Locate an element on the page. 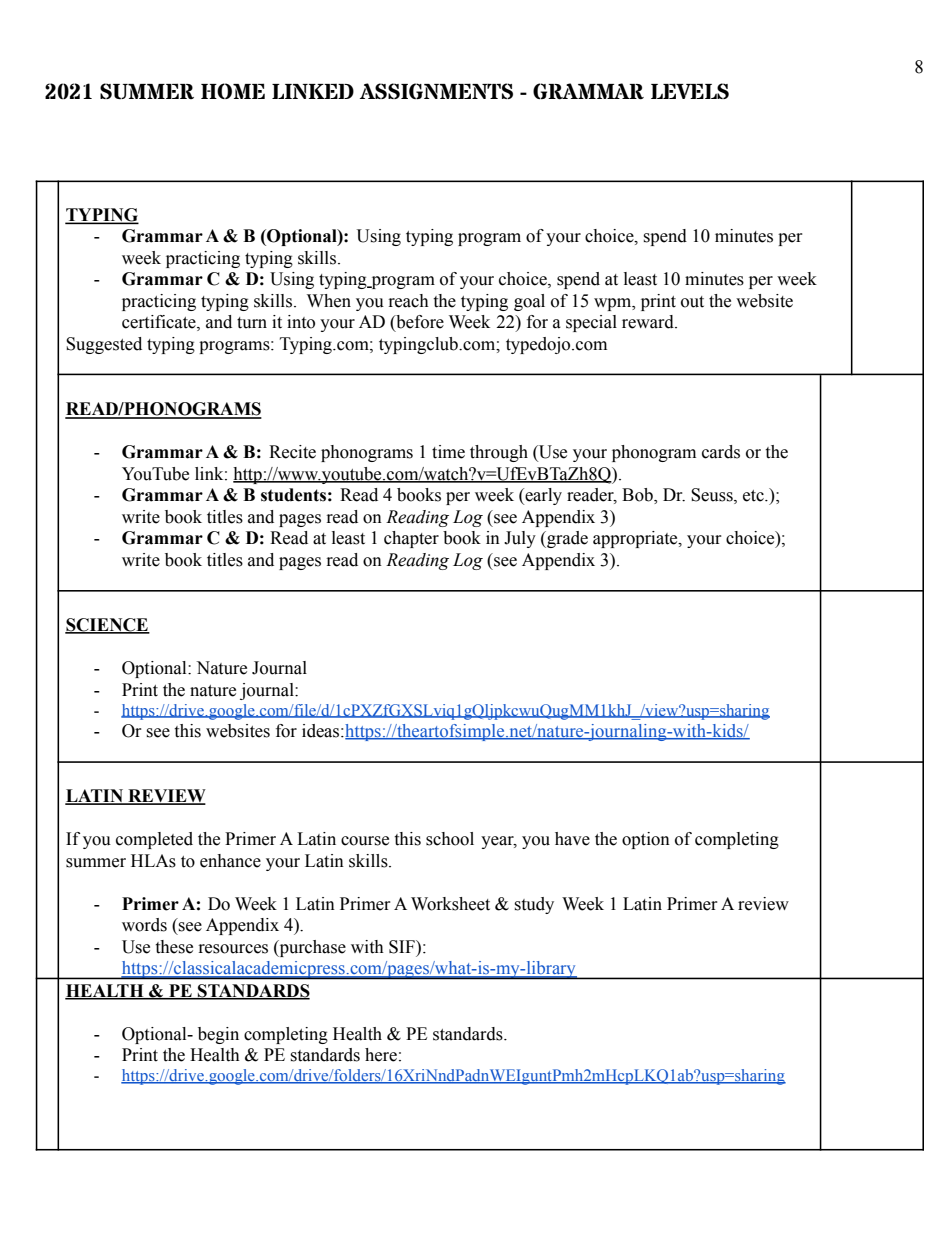  these is located at coordinates (174, 947).
